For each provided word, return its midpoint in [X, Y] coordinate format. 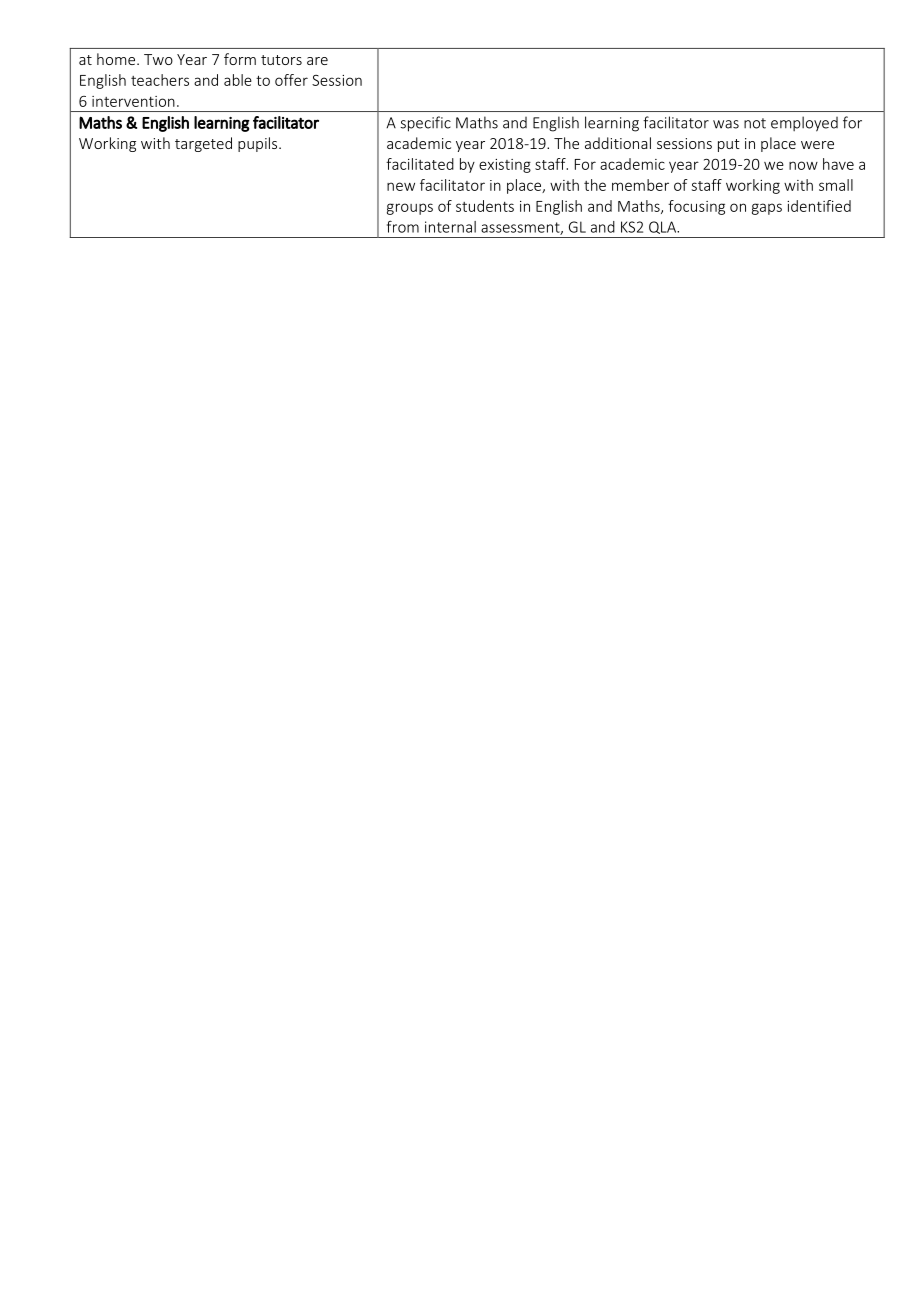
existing [505, 166]
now [803, 165]
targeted [203, 144]
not [755, 123]
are [317, 61]
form [240, 59]
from [403, 226]
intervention [133, 101]
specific [425, 124]
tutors [281, 60]
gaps [767, 209]
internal [450, 227]
